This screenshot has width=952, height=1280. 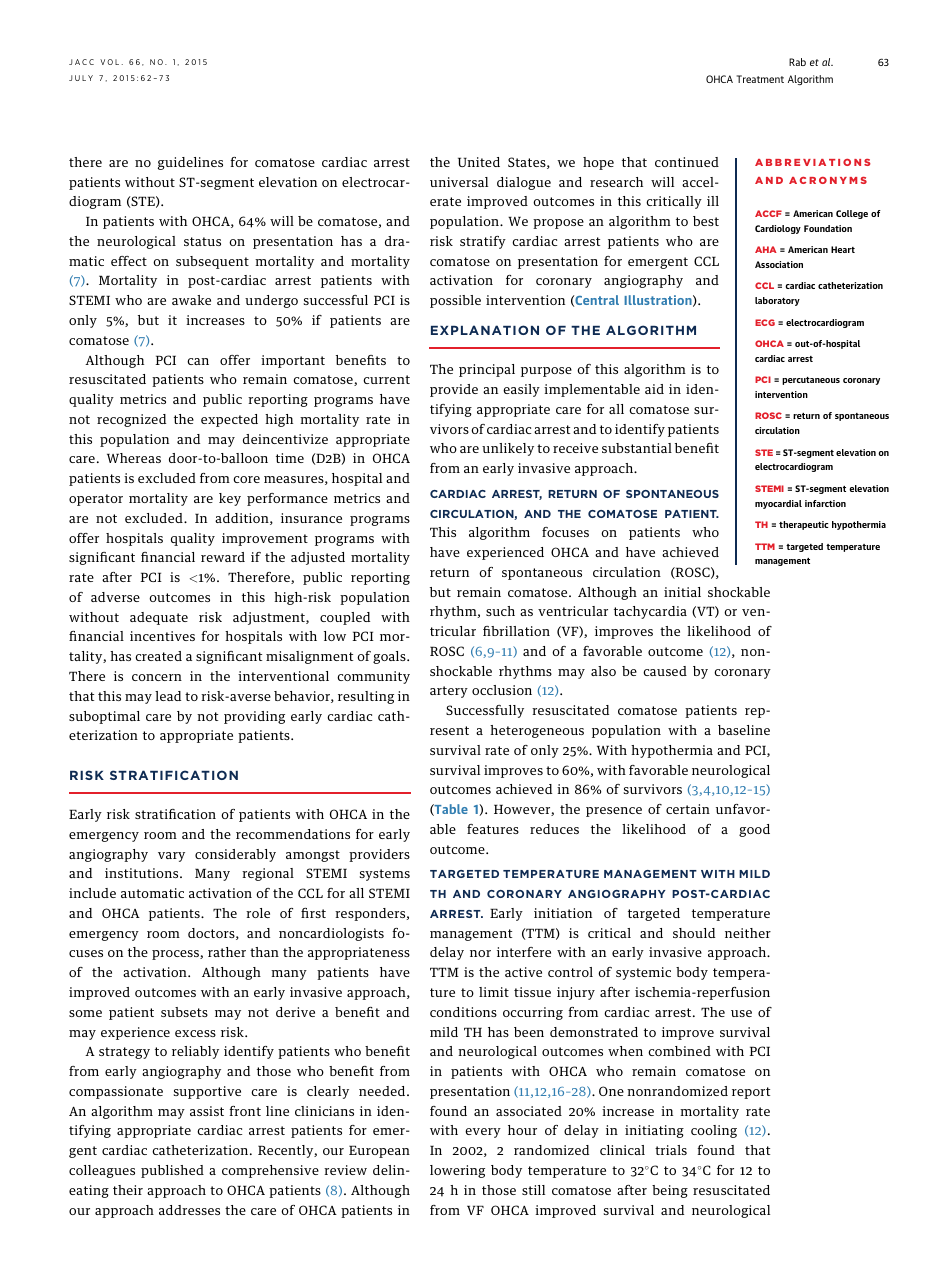 What do you see at coordinates (457, 1171) in the screenshot?
I see `lowering` at bounding box center [457, 1171].
